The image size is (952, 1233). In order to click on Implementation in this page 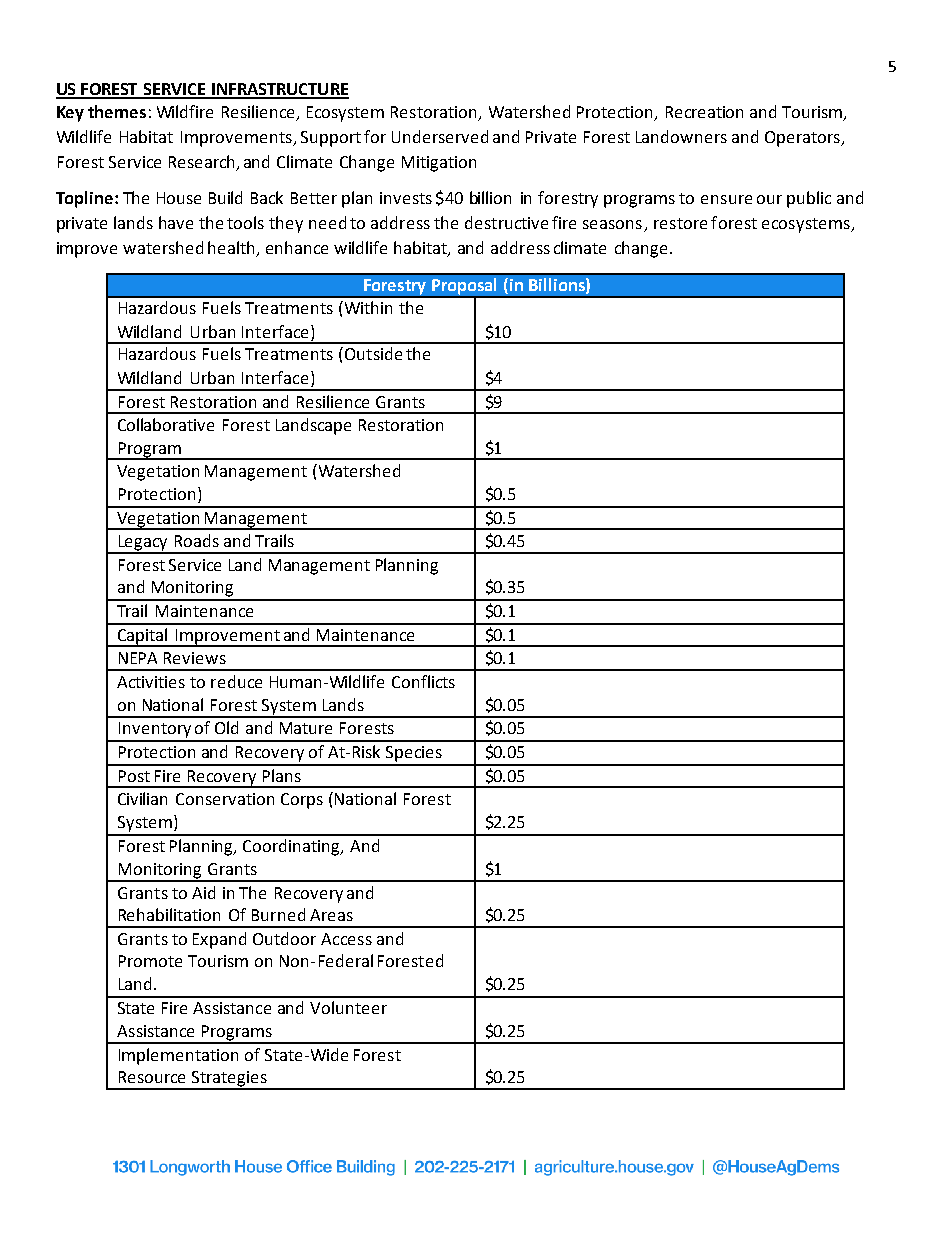, I will do `click(178, 1056)`.
